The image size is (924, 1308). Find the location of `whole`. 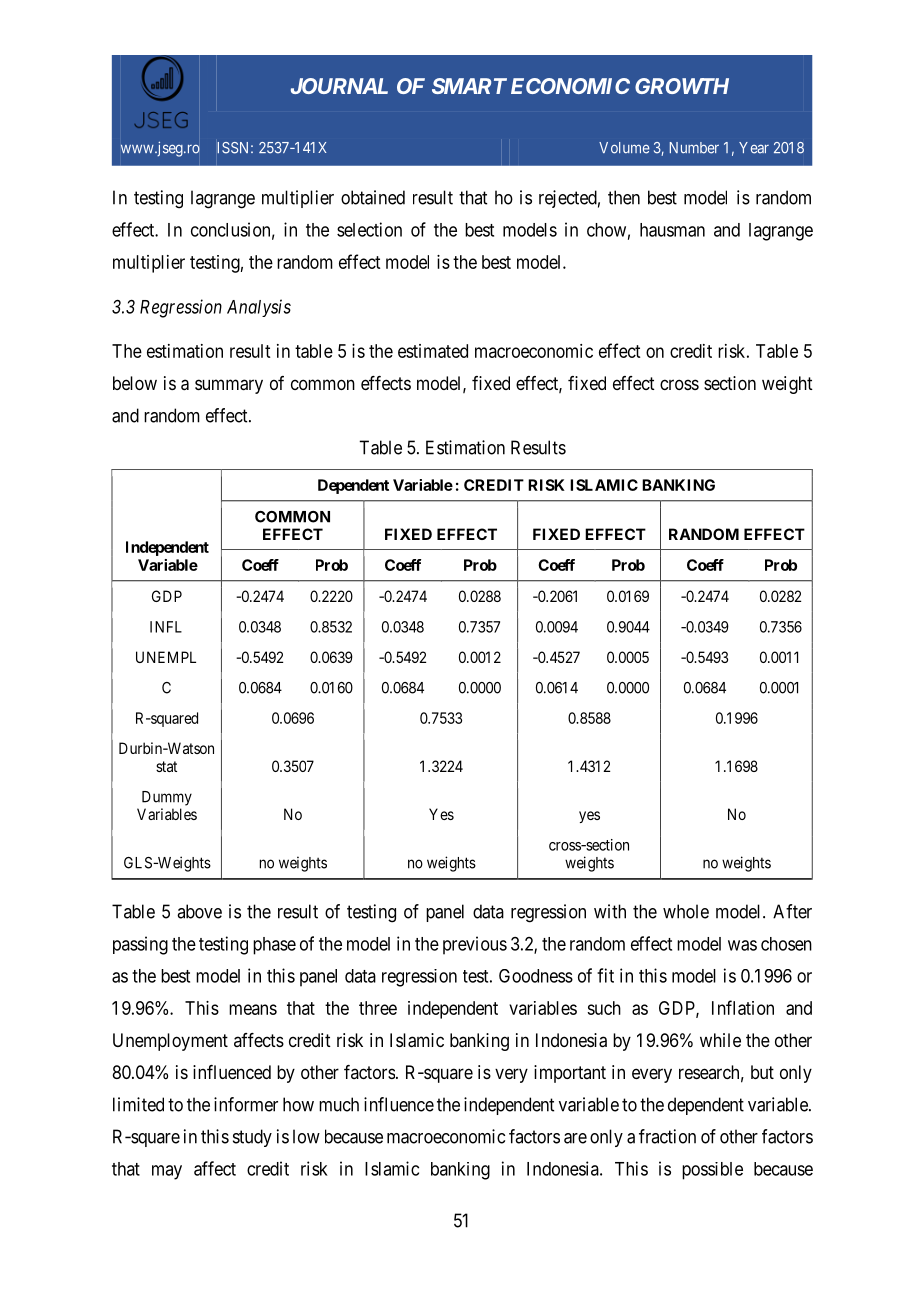

whole is located at coordinates (686, 911).
